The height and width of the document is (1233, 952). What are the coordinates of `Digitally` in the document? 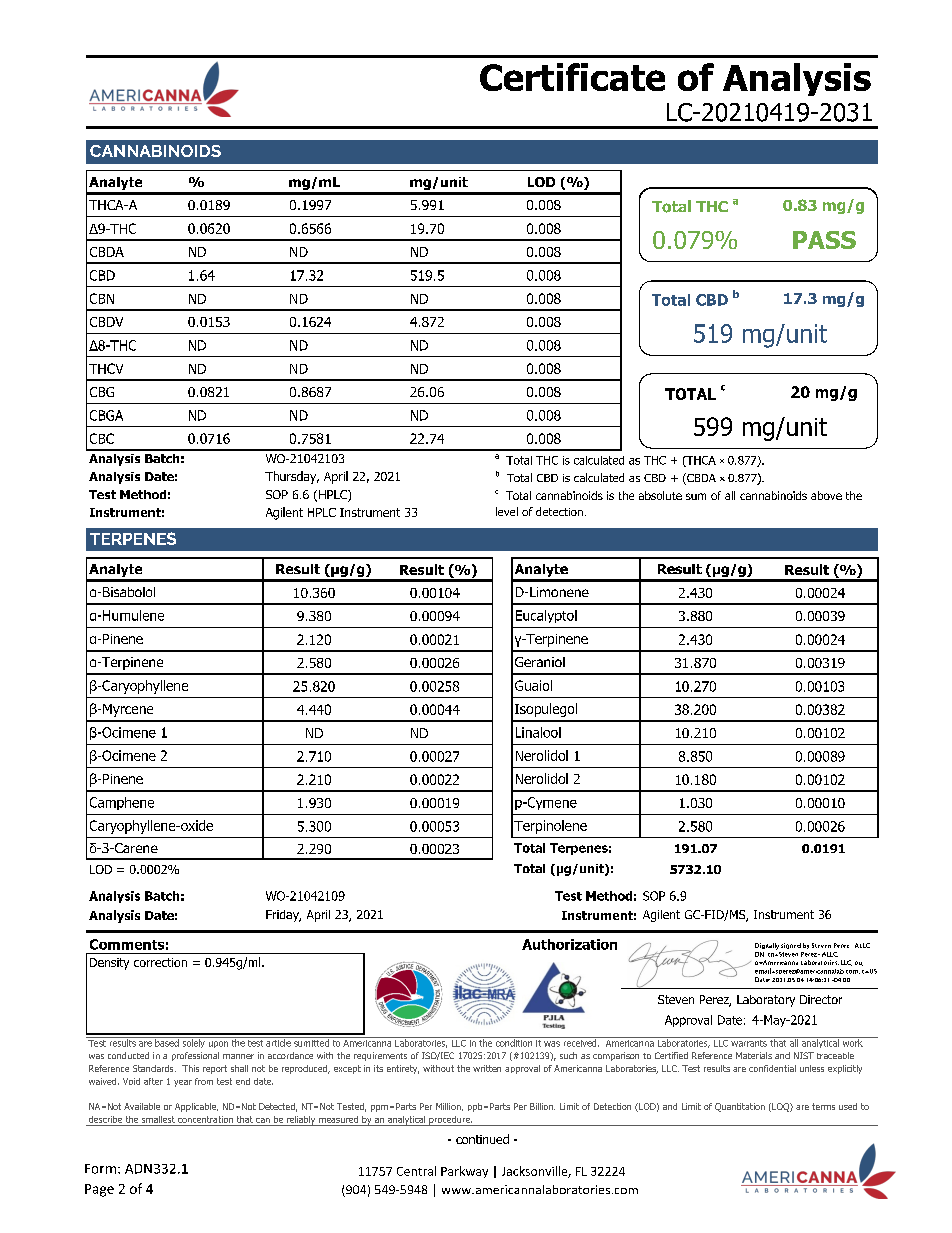 It's located at (767, 946).
